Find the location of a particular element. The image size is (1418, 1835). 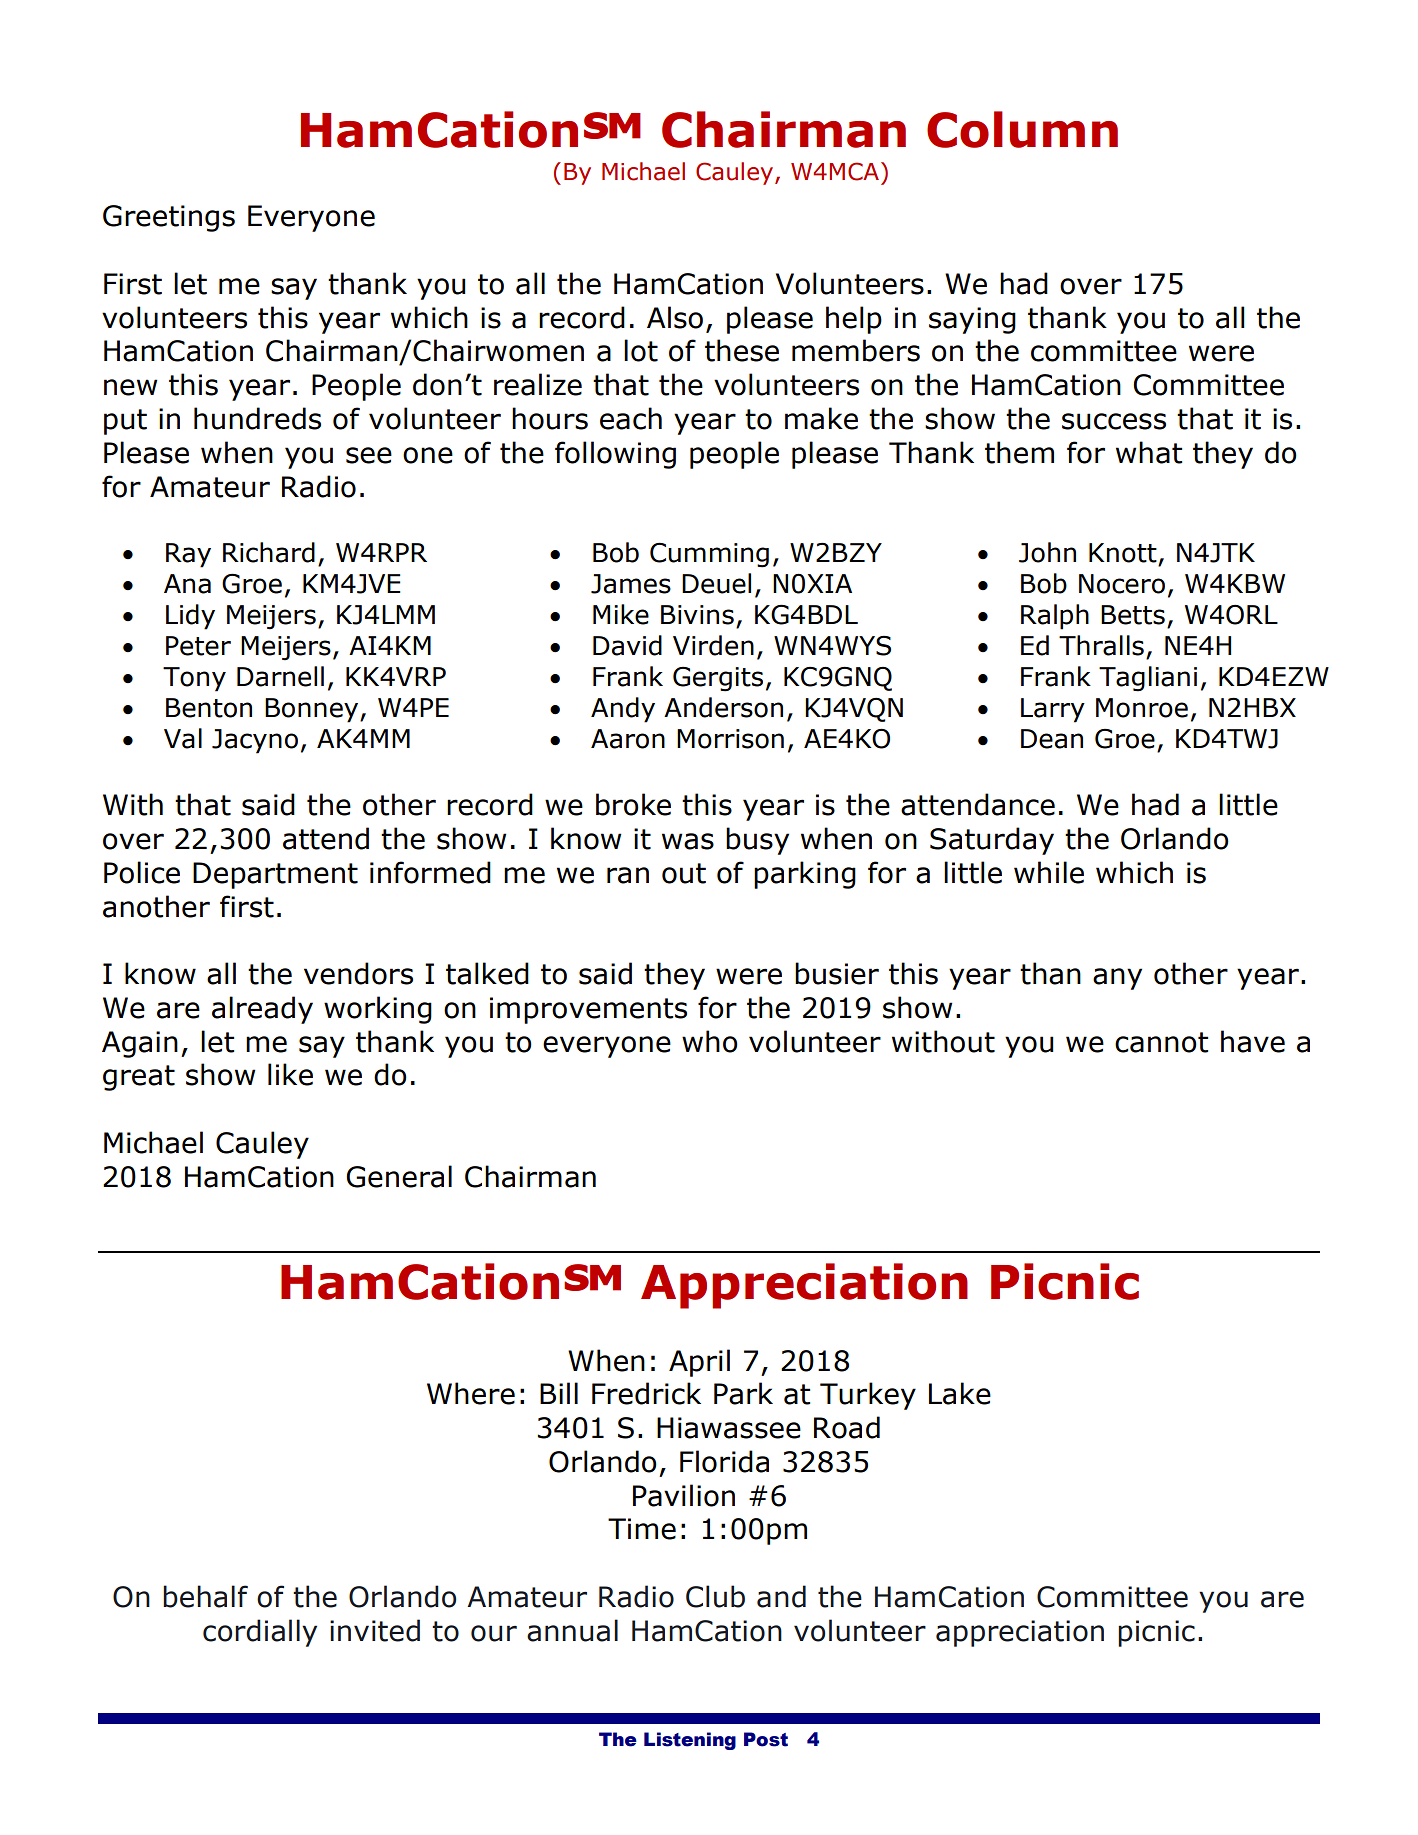

General is located at coordinates (399, 1176).
